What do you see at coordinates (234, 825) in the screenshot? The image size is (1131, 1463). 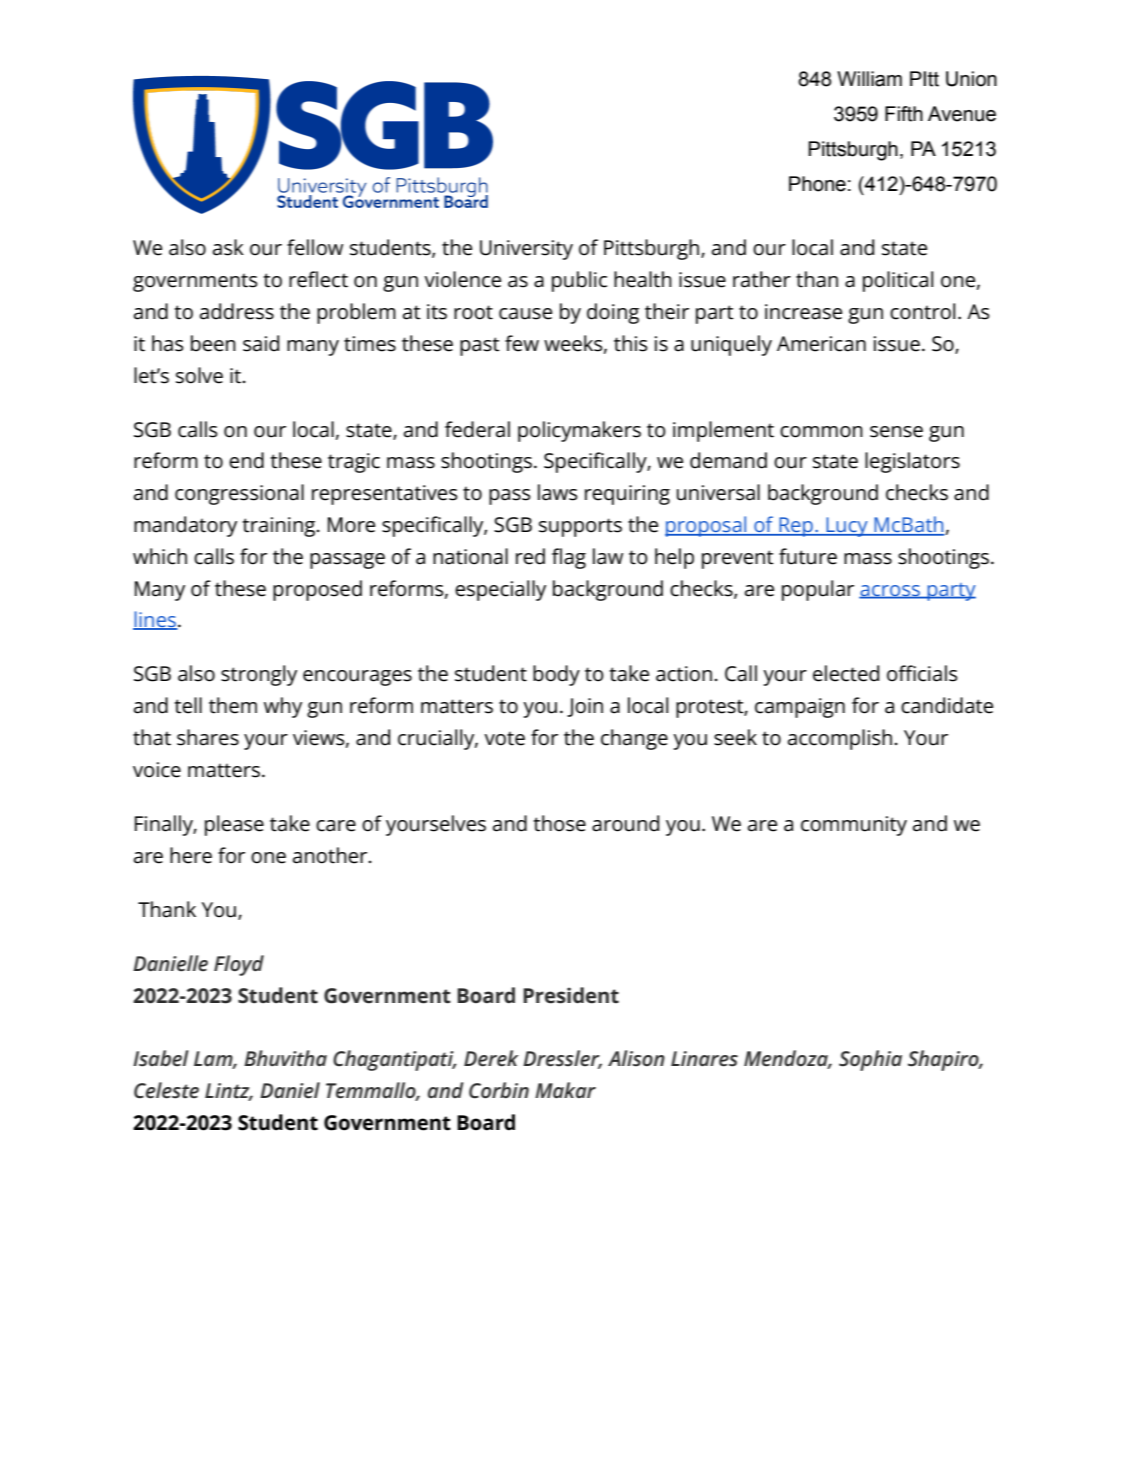 I see `please` at bounding box center [234, 825].
